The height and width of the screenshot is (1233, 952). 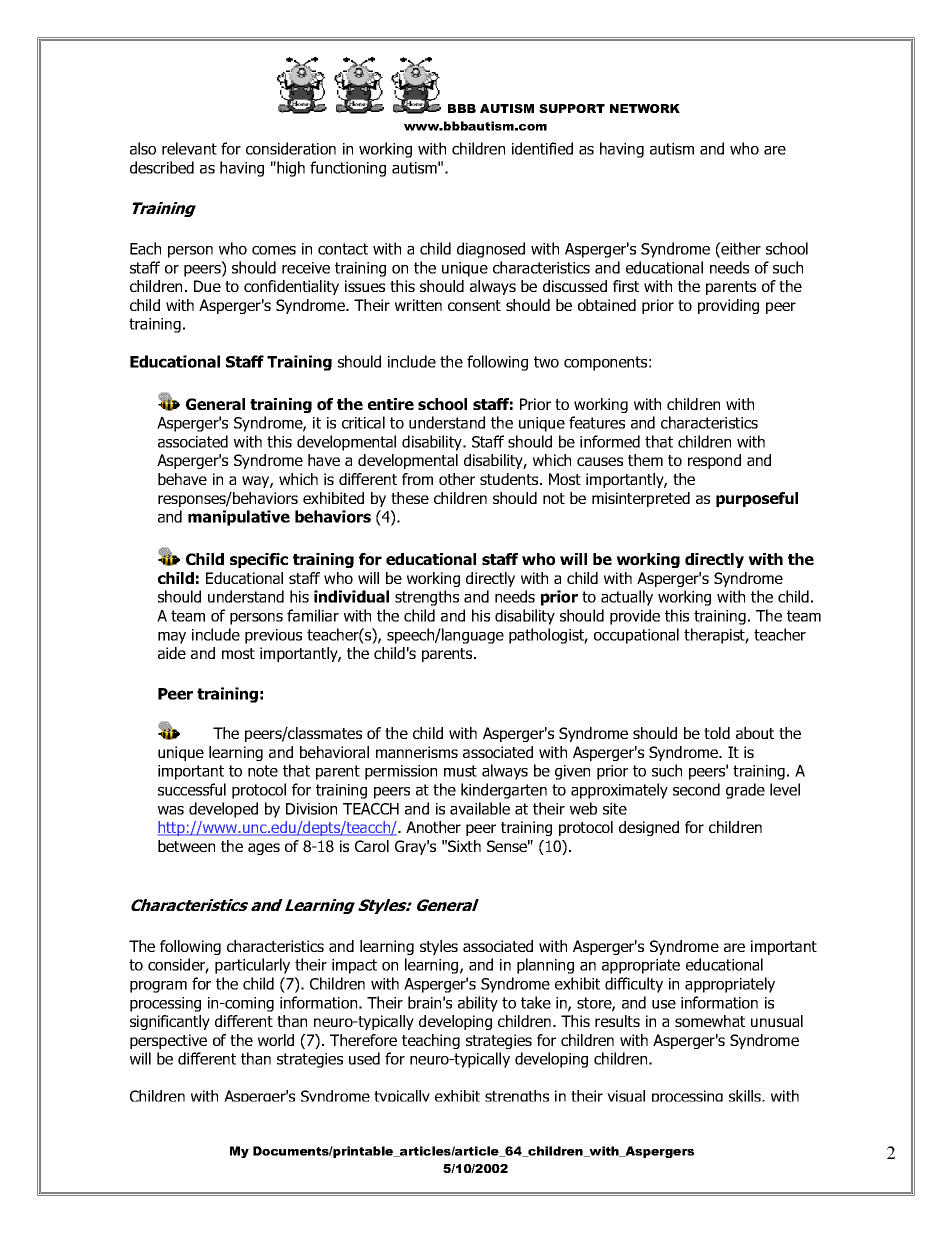 I want to click on NETWORK, so click(x=645, y=108).
